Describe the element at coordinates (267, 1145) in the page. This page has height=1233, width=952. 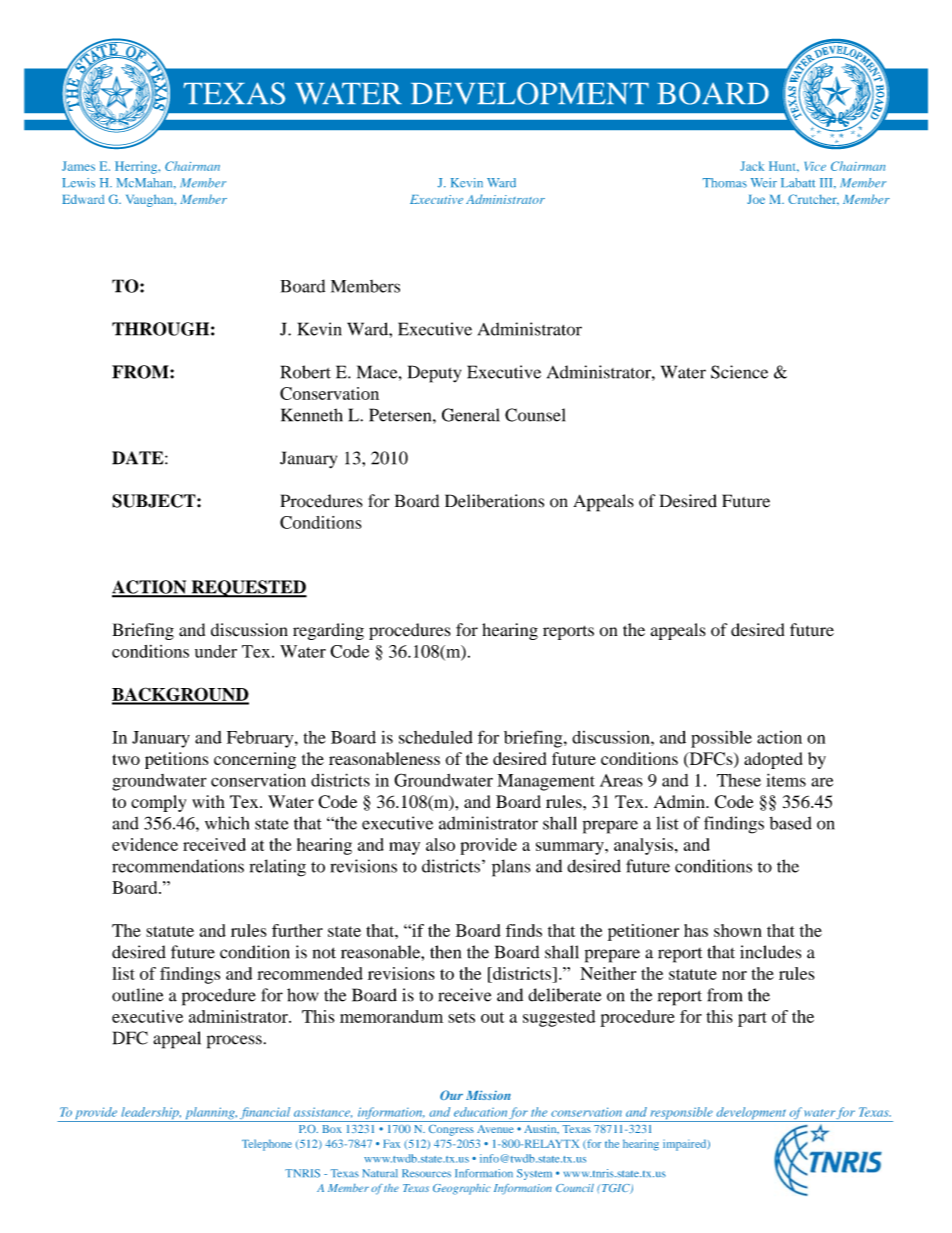
I see `Telephone` at that location.
